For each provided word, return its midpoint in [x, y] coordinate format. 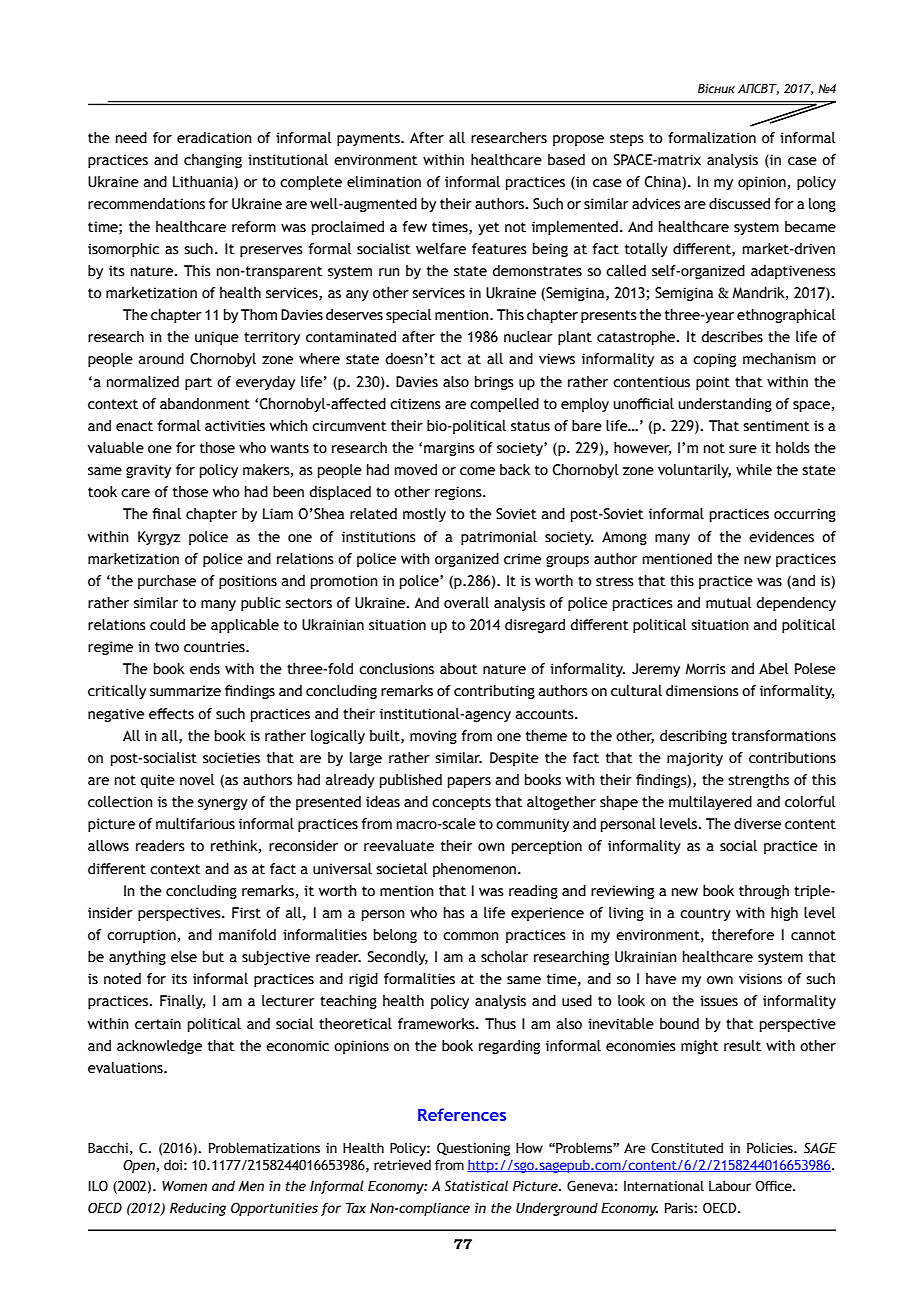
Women [184, 1186]
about [459, 669]
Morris [705, 669]
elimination [384, 182]
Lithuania [204, 183]
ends [205, 669]
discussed [739, 204]
